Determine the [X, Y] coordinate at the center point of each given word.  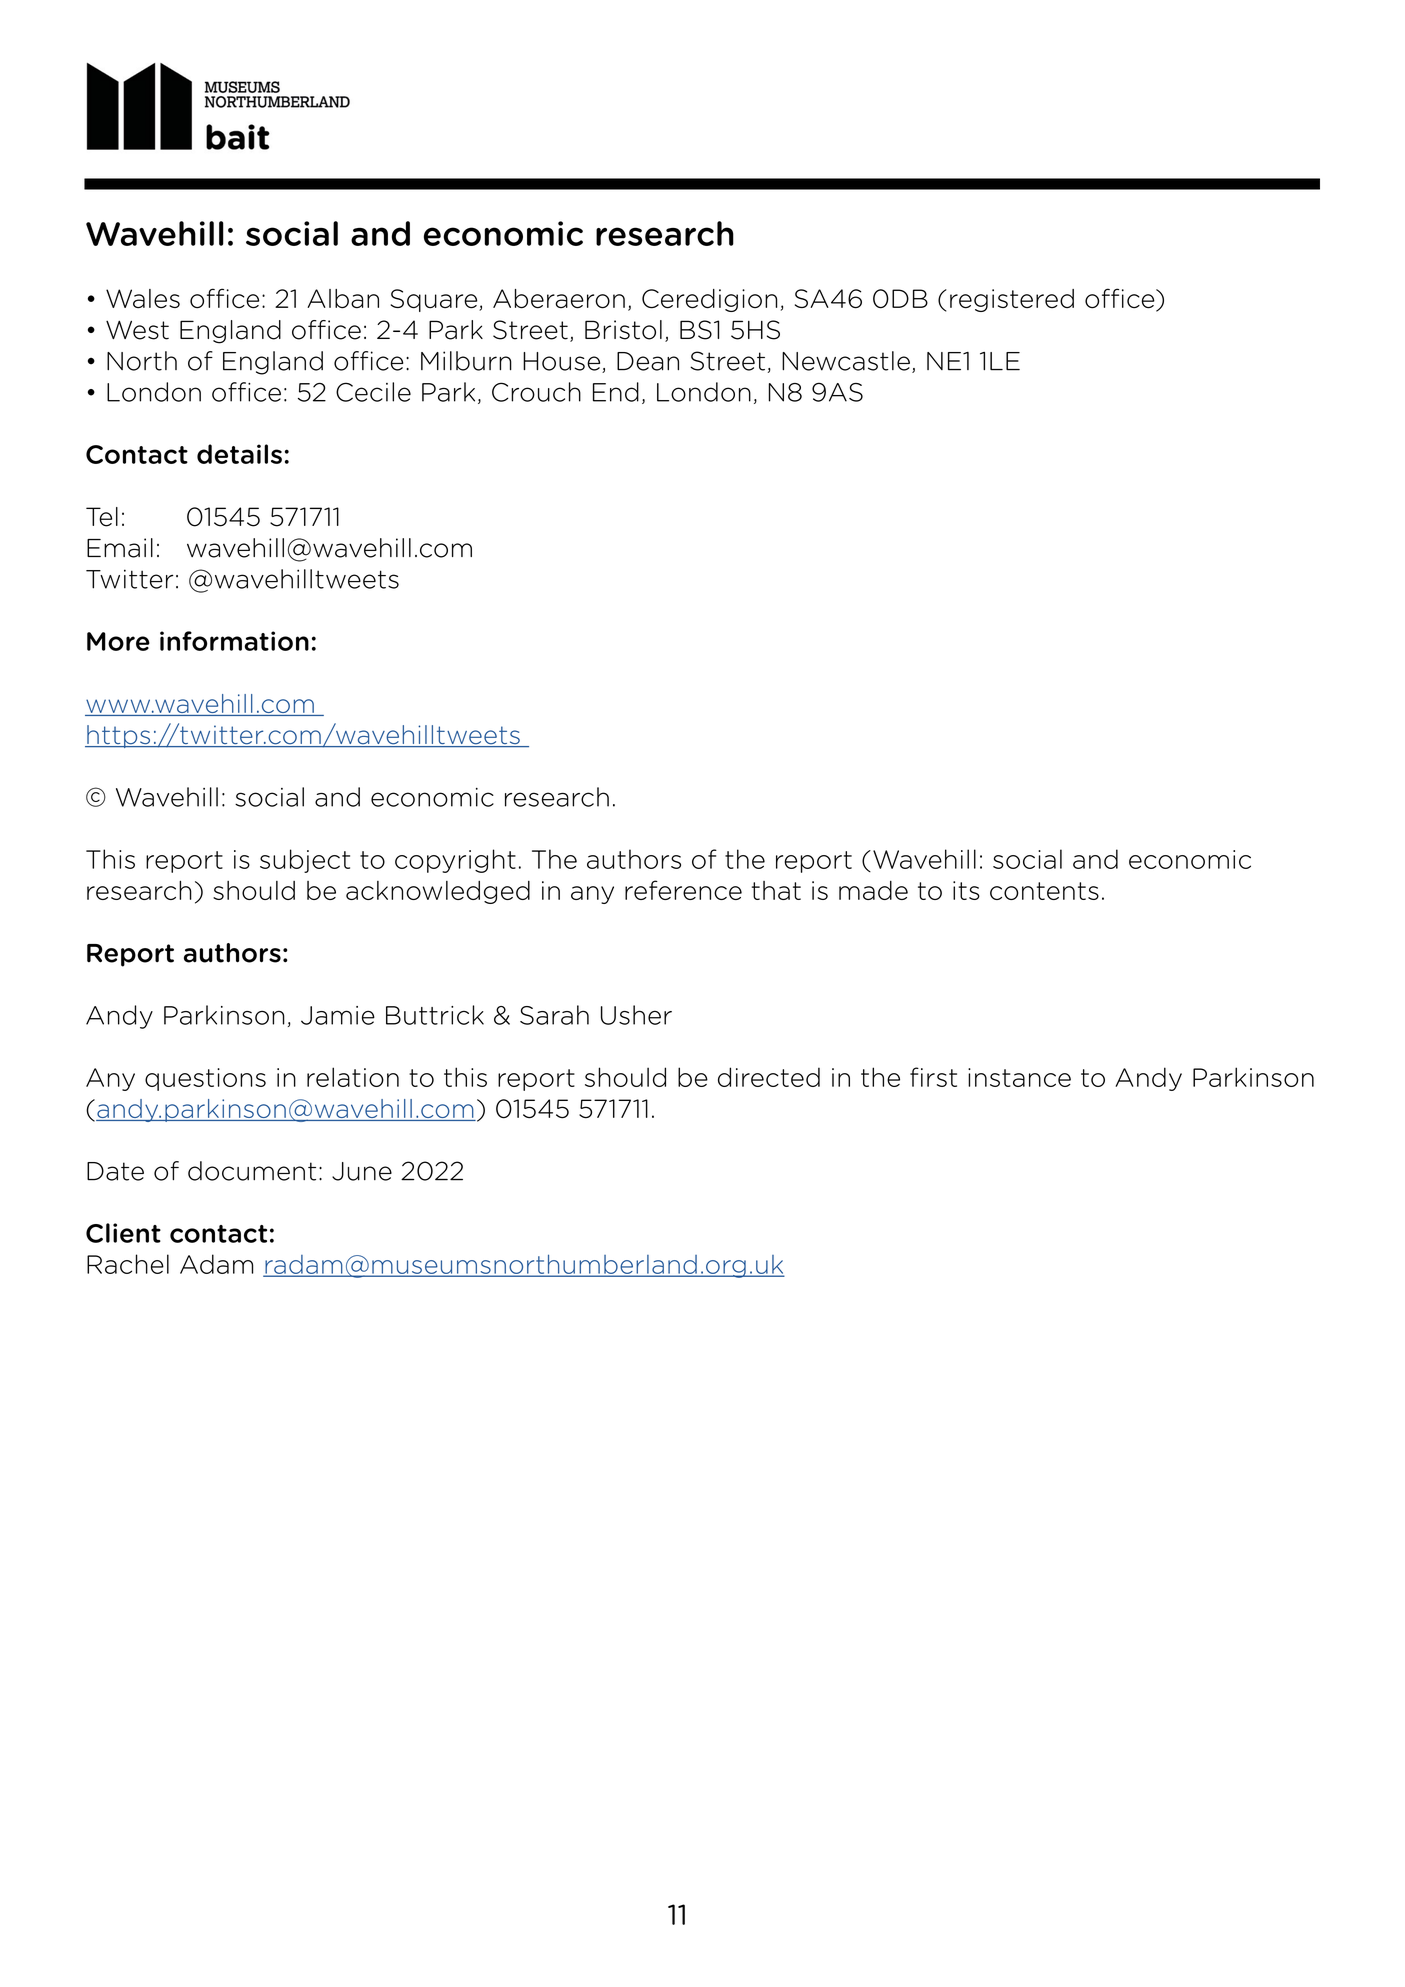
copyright [455, 861]
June [362, 1171]
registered [1012, 300]
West [137, 330]
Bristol [623, 330]
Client [123, 1233]
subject [305, 861]
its [966, 890]
